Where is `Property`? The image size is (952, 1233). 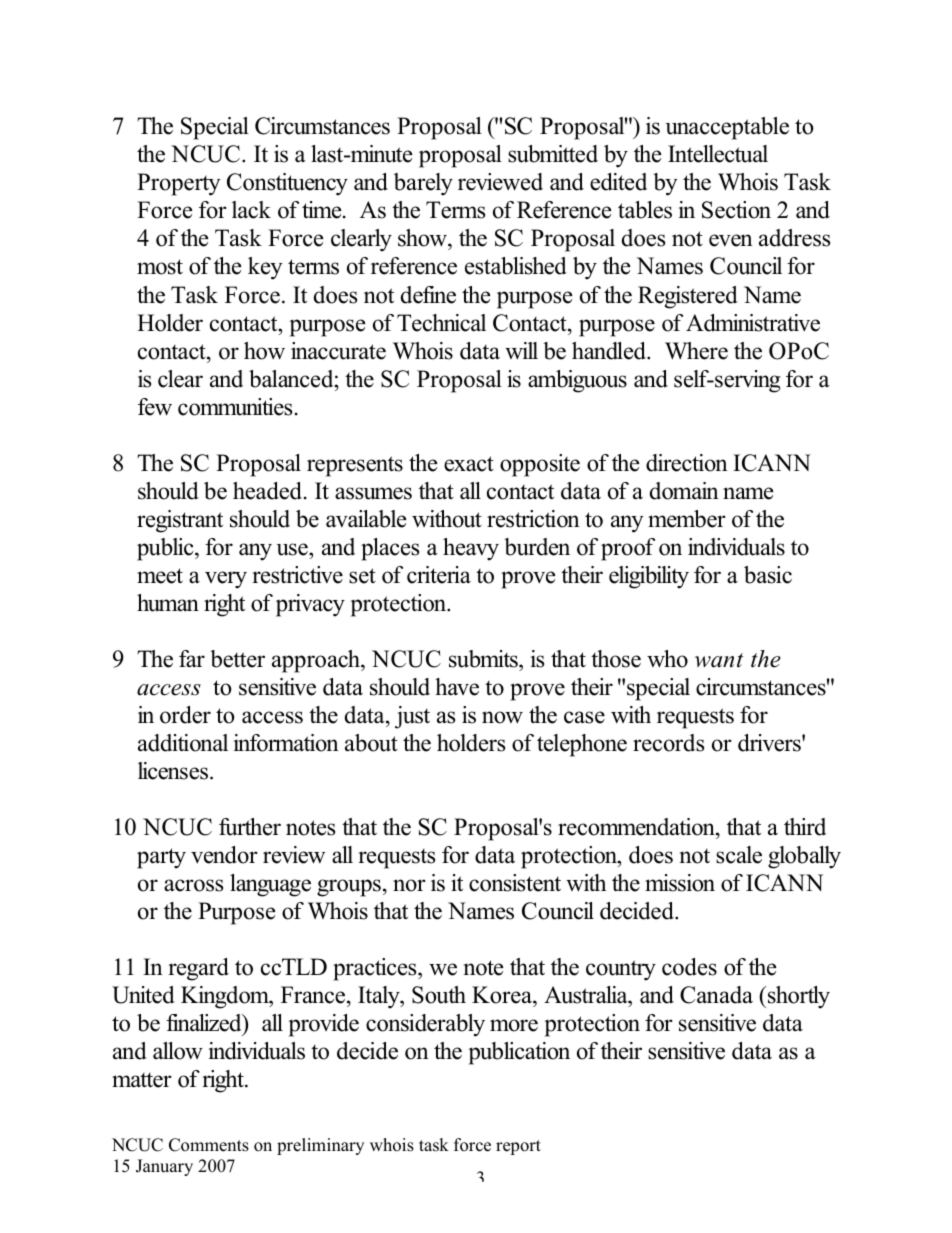 Property is located at coordinates (179, 184).
